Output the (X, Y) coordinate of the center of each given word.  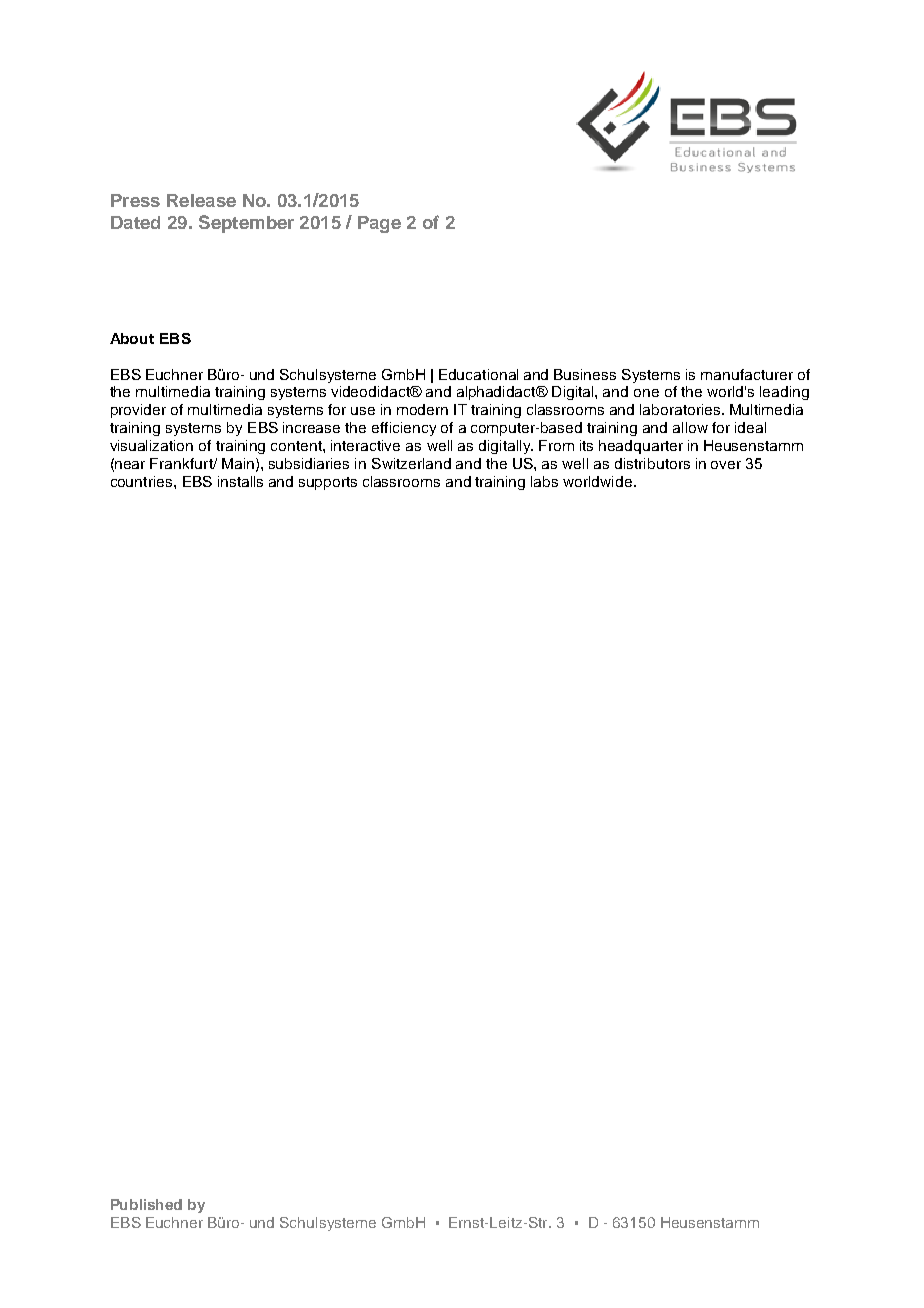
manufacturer (747, 374)
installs (240, 481)
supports (328, 483)
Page (379, 224)
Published (146, 1204)
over (726, 465)
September (246, 224)
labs (544, 481)
